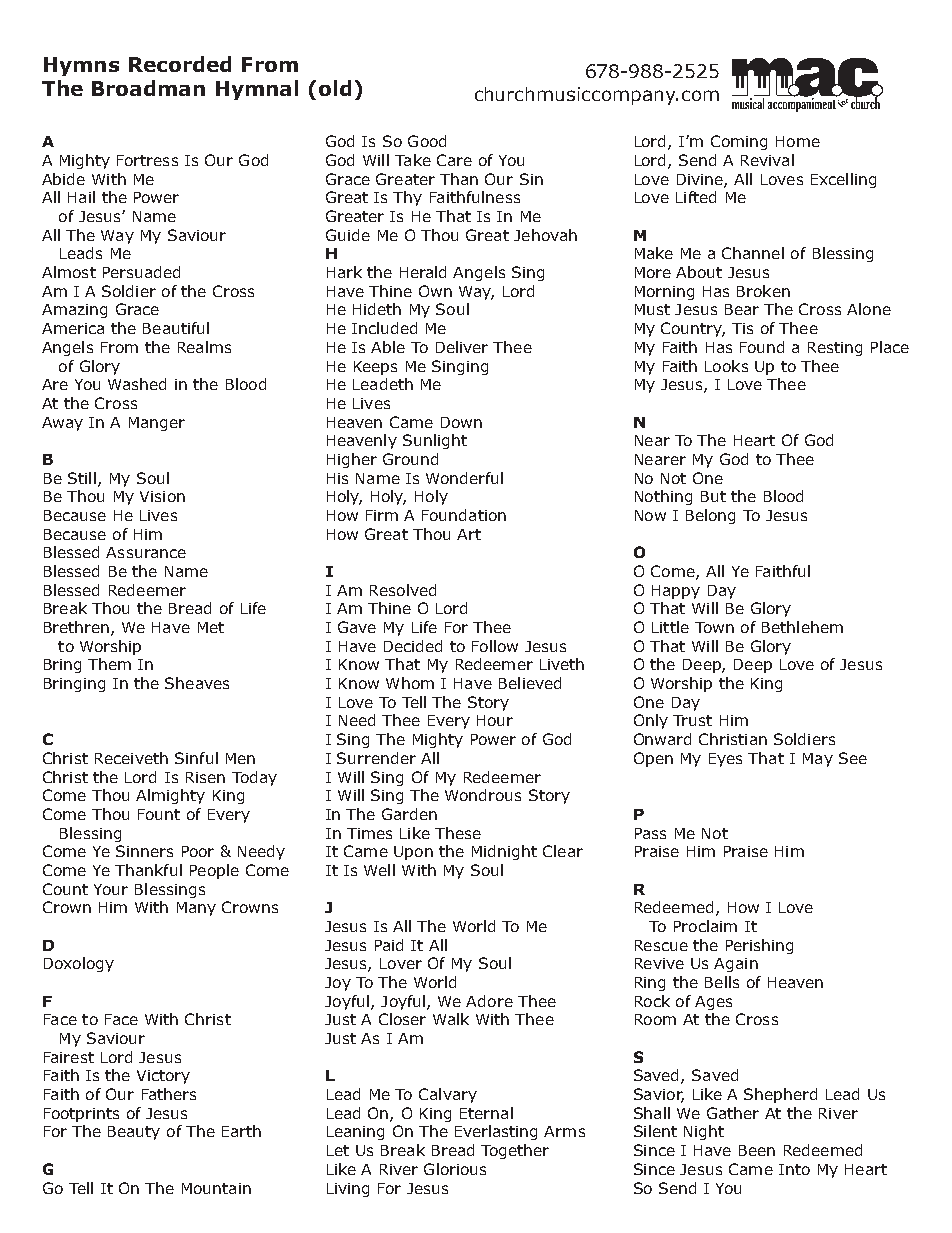 This image has width=952, height=1233. Describe the element at coordinates (157, 424) in the image. I see `Manger` at that location.
